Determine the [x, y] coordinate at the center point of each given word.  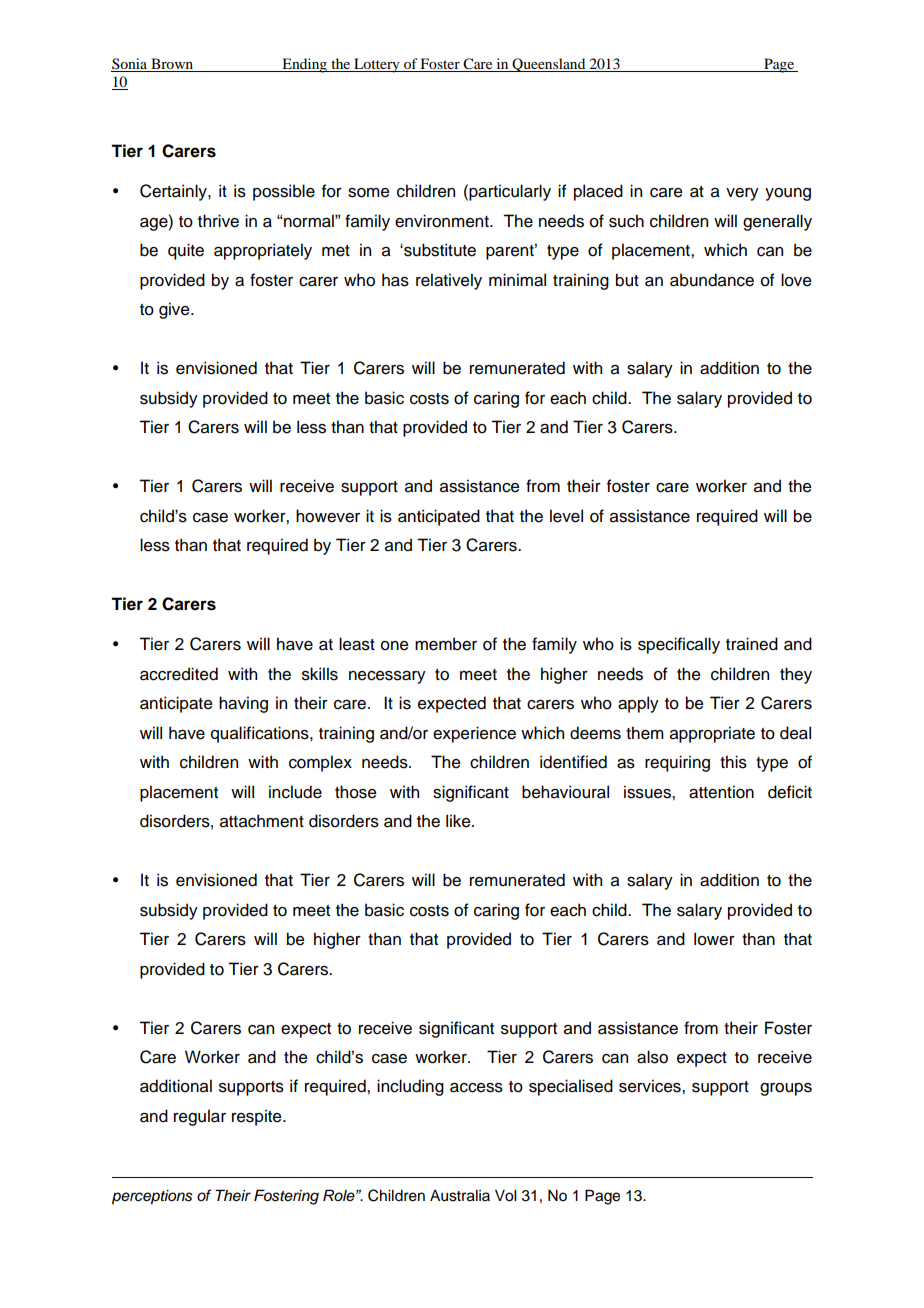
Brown [172, 65]
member [446, 644]
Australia [460, 1196]
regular [200, 1117]
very [742, 194]
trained [752, 644]
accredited [179, 674]
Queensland [549, 65]
